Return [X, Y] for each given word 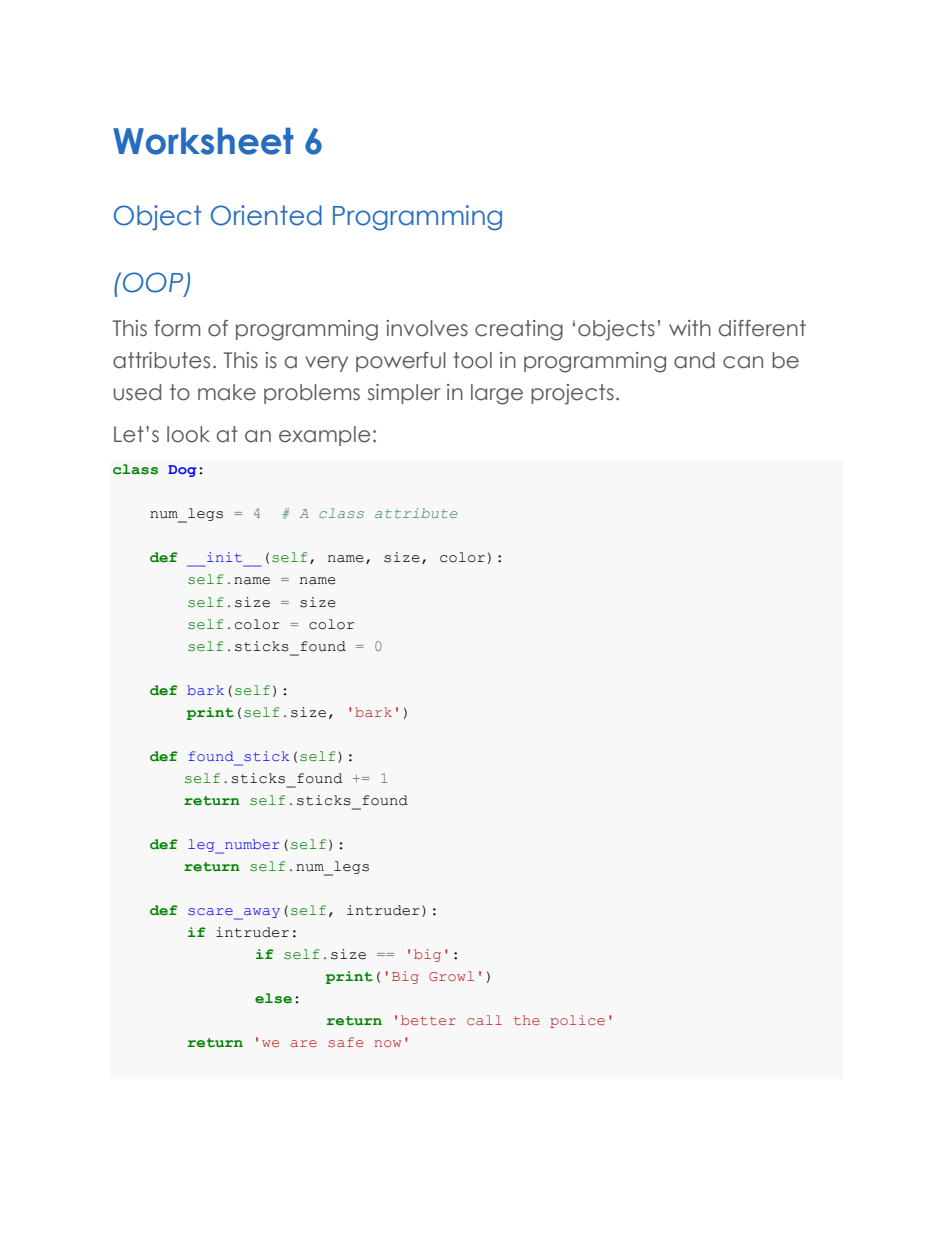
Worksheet [203, 141]
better [428, 1020]
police [577, 1021]
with [690, 328]
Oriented [266, 215]
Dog [182, 471]
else [273, 998]
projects [572, 394]
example [325, 436]
